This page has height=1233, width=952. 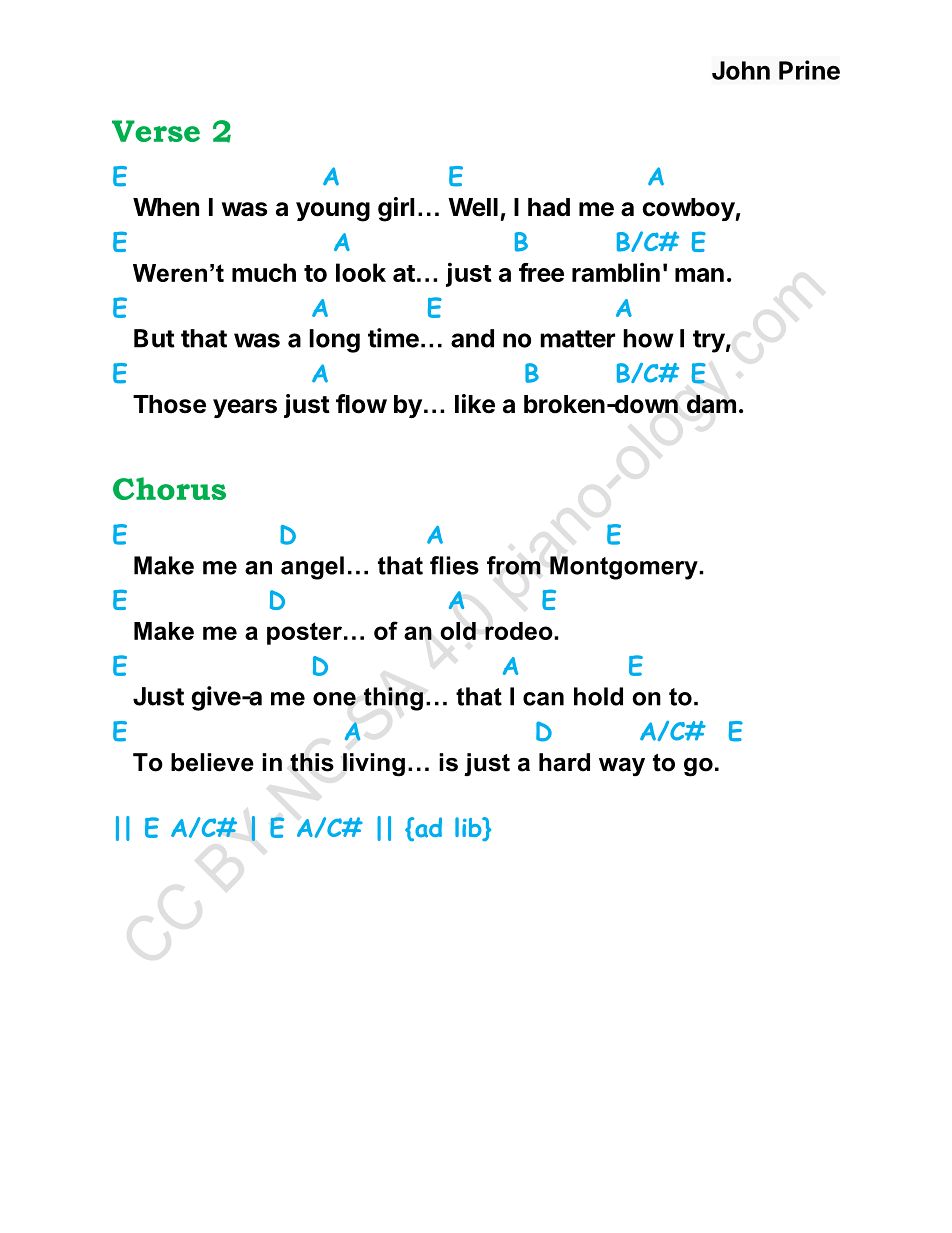 What do you see at coordinates (361, 272) in the page?
I see `look` at bounding box center [361, 272].
